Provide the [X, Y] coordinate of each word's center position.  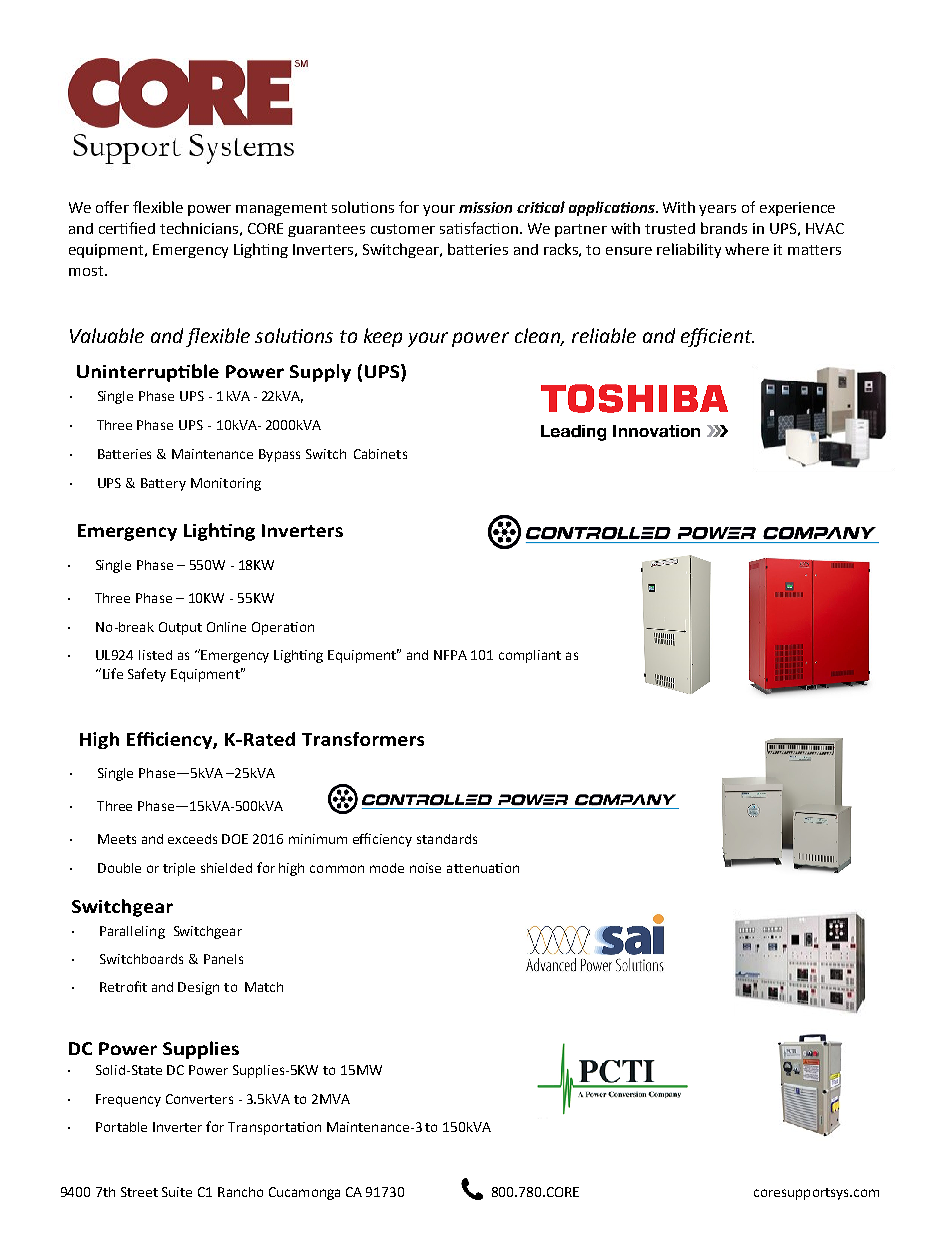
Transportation [274, 1128]
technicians [199, 228]
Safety [147, 675]
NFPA [450, 655]
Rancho [240, 1192]
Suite [177, 1192]
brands [724, 228]
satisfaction [480, 228]
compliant [530, 656]
